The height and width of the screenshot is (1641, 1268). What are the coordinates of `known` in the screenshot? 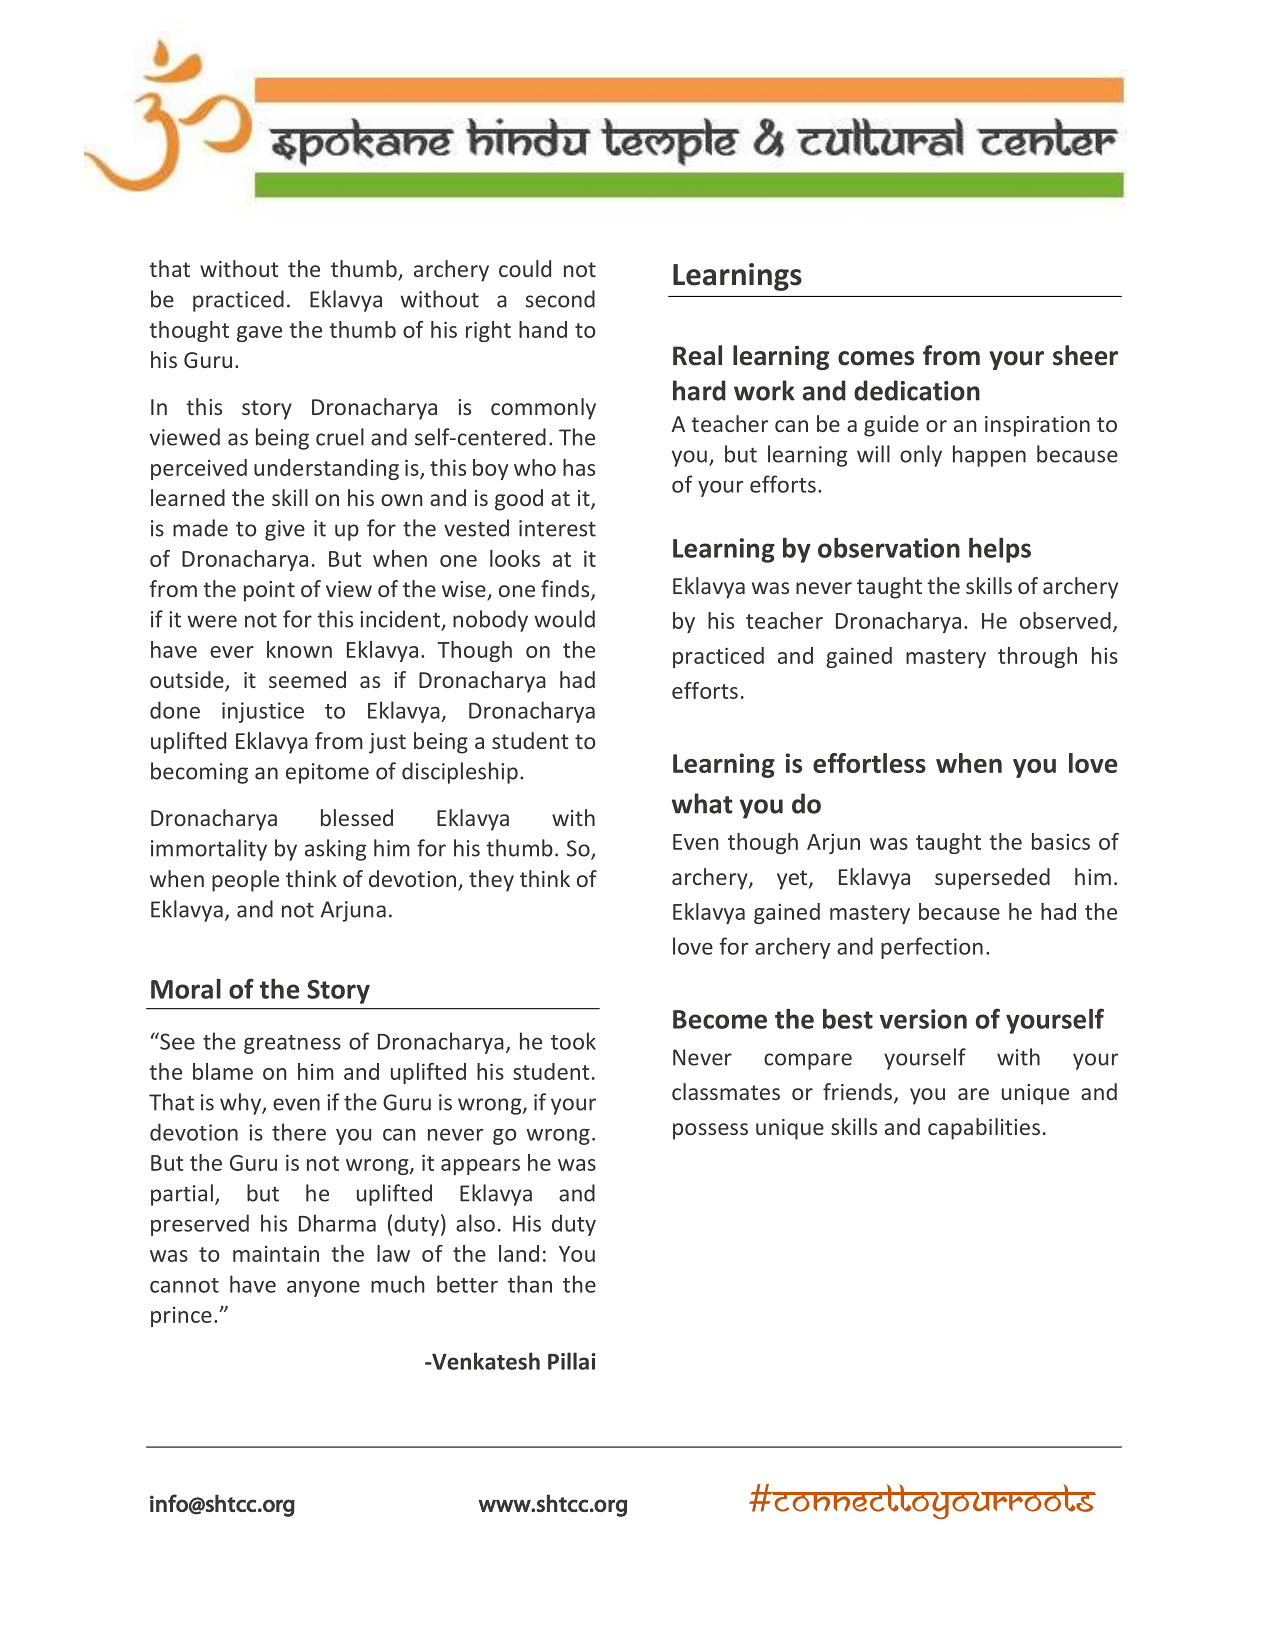 It's located at (299, 649).
